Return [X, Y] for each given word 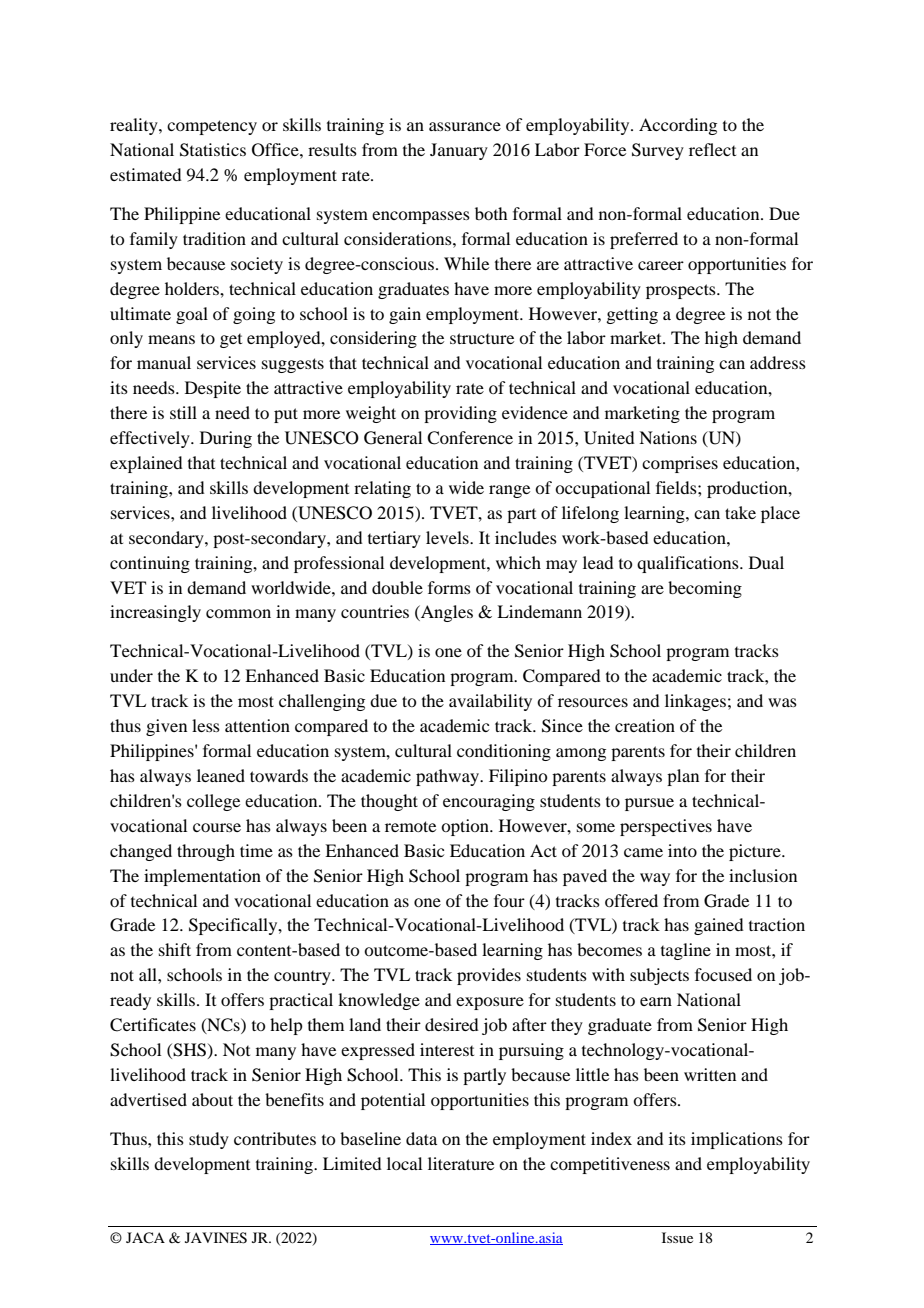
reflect [712, 149]
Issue [677, 1237]
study [209, 1140]
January [459, 151]
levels [448, 537]
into [682, 850]
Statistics [213, 150]
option [466, 827]
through [206, 852]
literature [461, 1163]
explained [146, 464]
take [740, 512]
